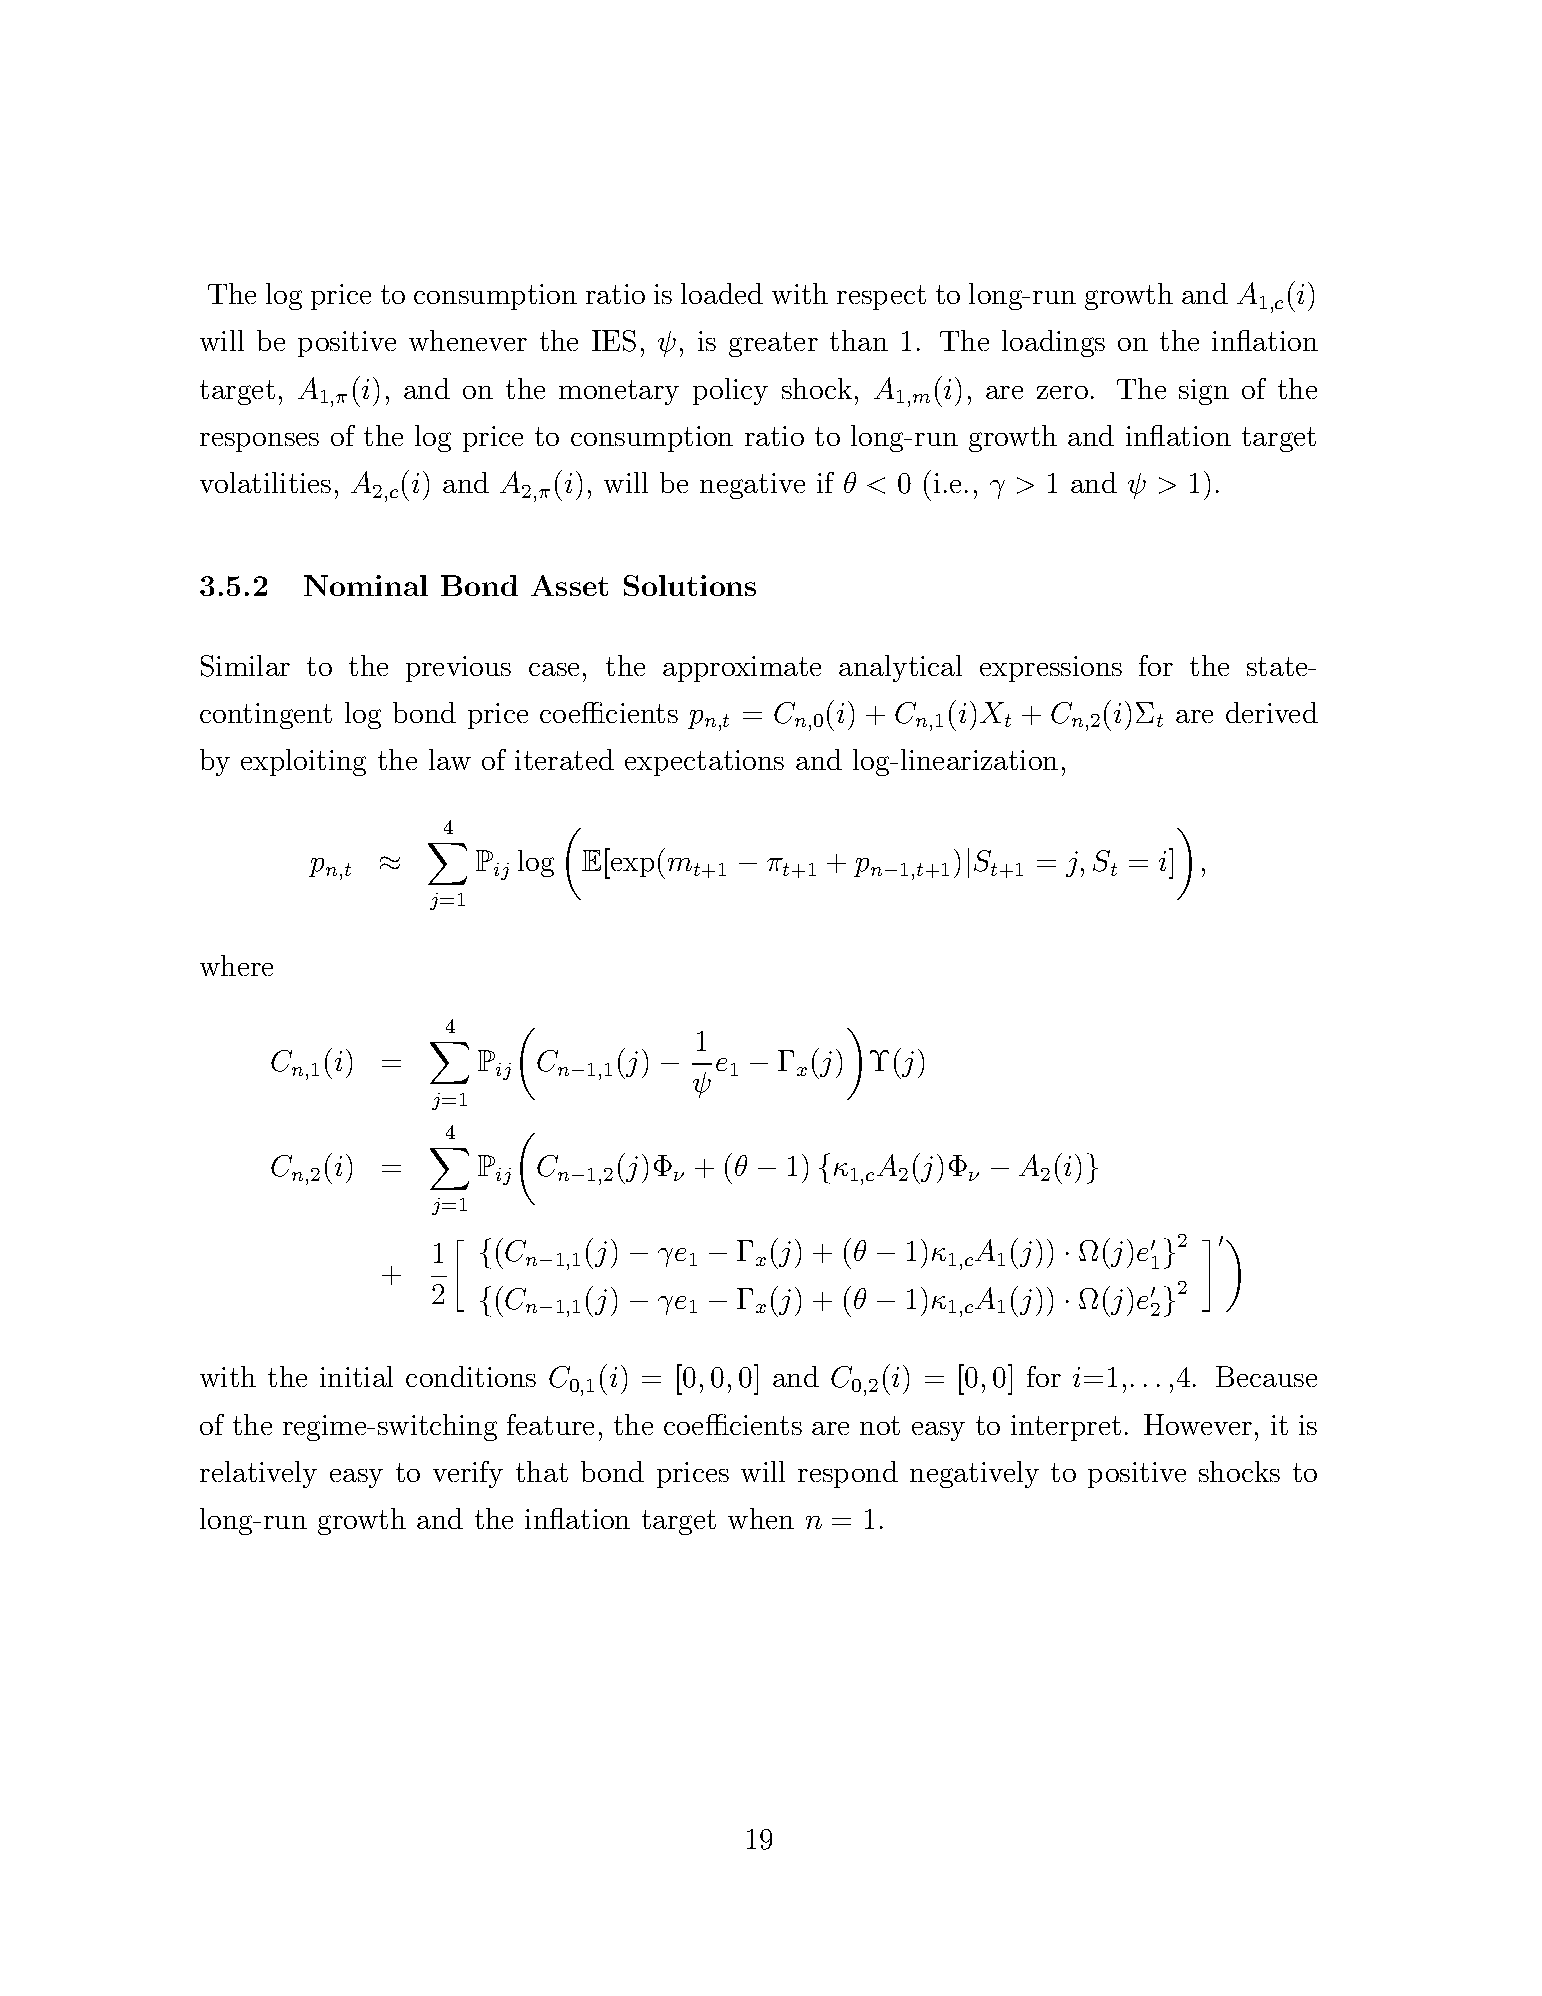 The image size is (1542, 1996). Describe the element at coordinates (1198, 1424) in the screenshot. I see `However` at that location.
